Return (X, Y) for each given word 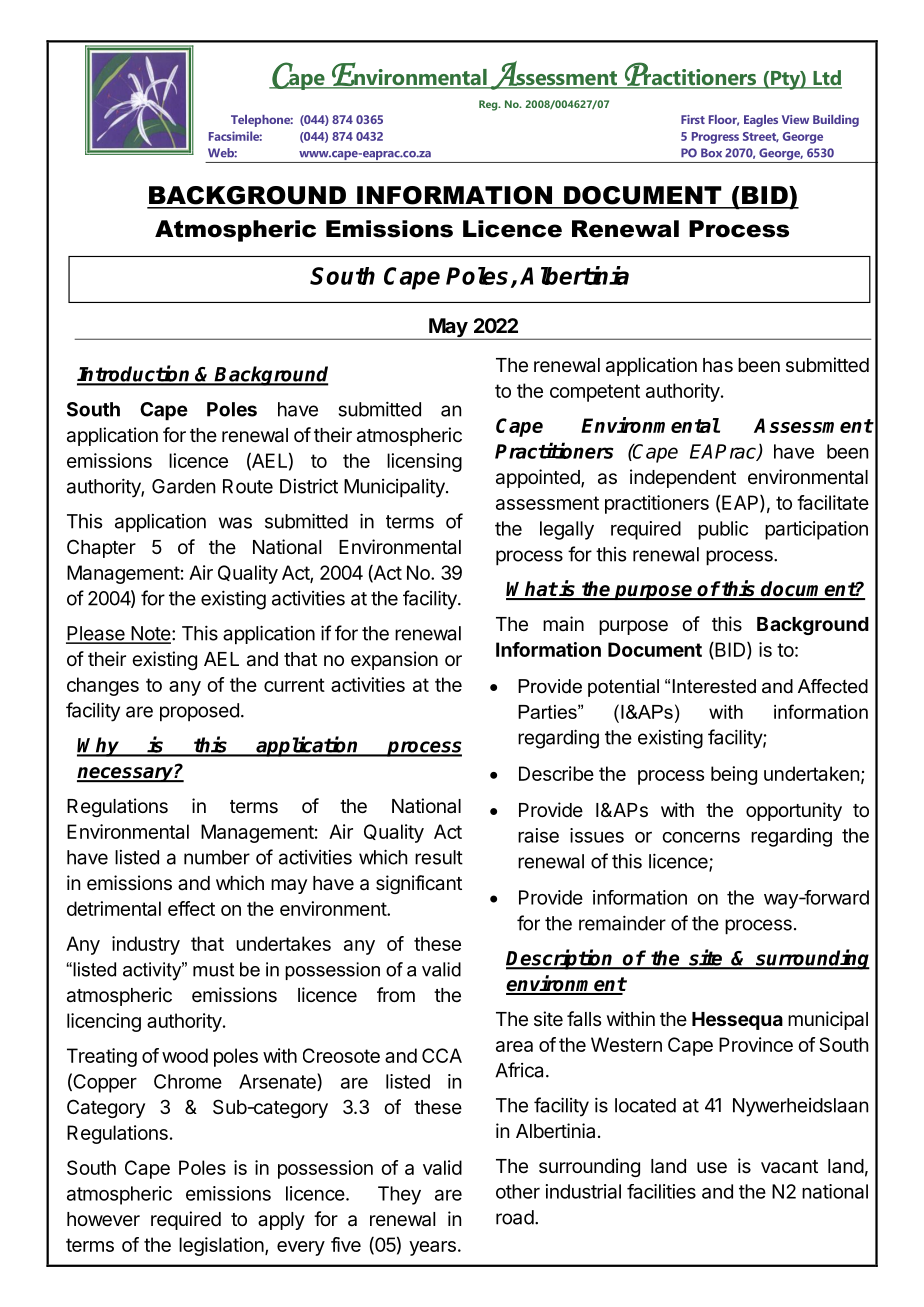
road (515, 1217)
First (693, 119)
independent (683, 478)
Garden (183, 486)
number (217, 857)
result (439, 857)
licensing (424, 462)
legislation (221, 1246)
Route (248, 486)
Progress (715, 138)
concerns (701, 837)
